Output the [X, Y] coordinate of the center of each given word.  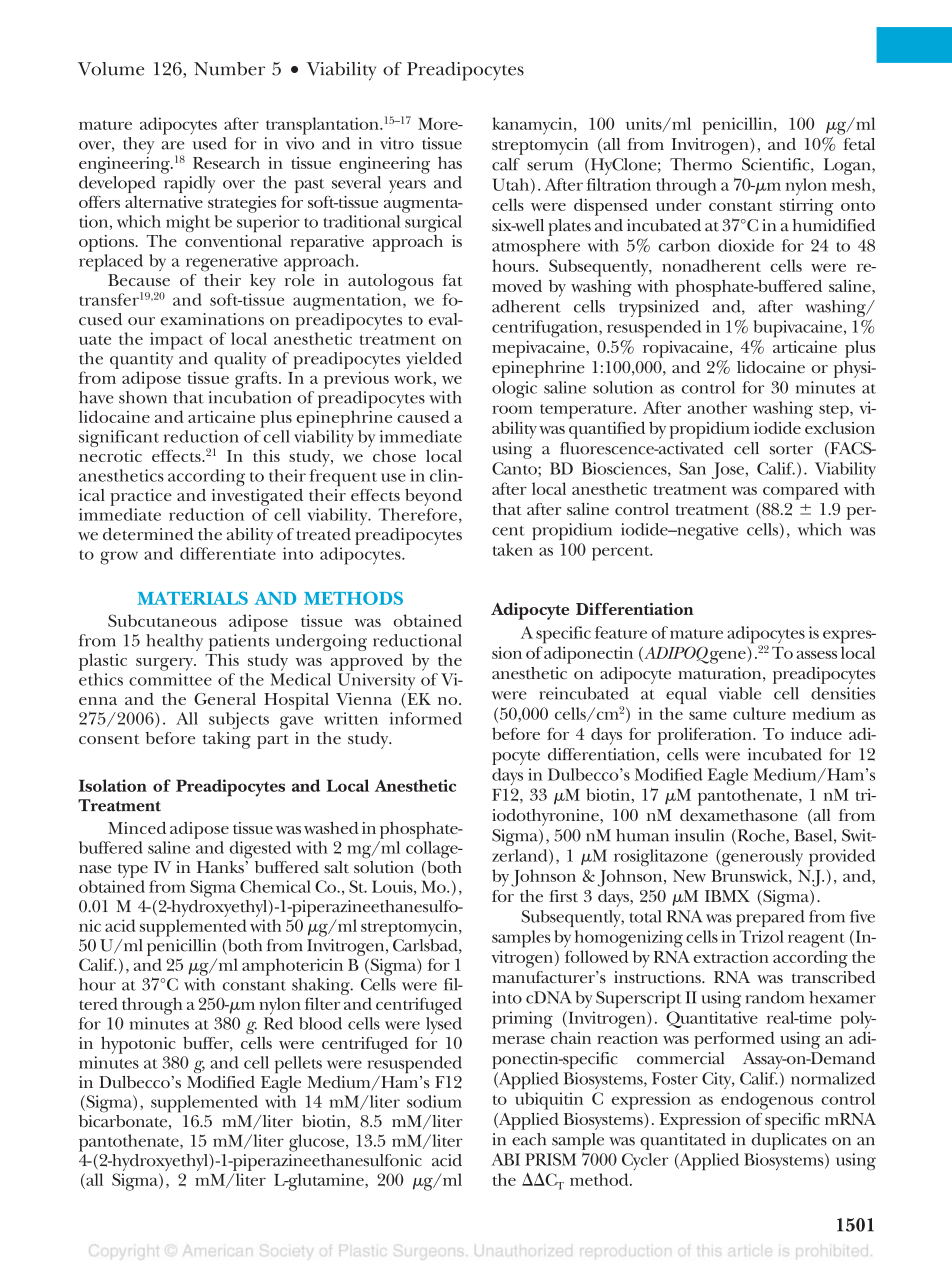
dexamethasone [739, 815]
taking [227, 740]
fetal [859, 144]
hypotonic [138, 1045]
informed [426, 718]
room [512, 409]
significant [119, 438]
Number [229, 69]
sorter [791, 450]
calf [506, 164]
